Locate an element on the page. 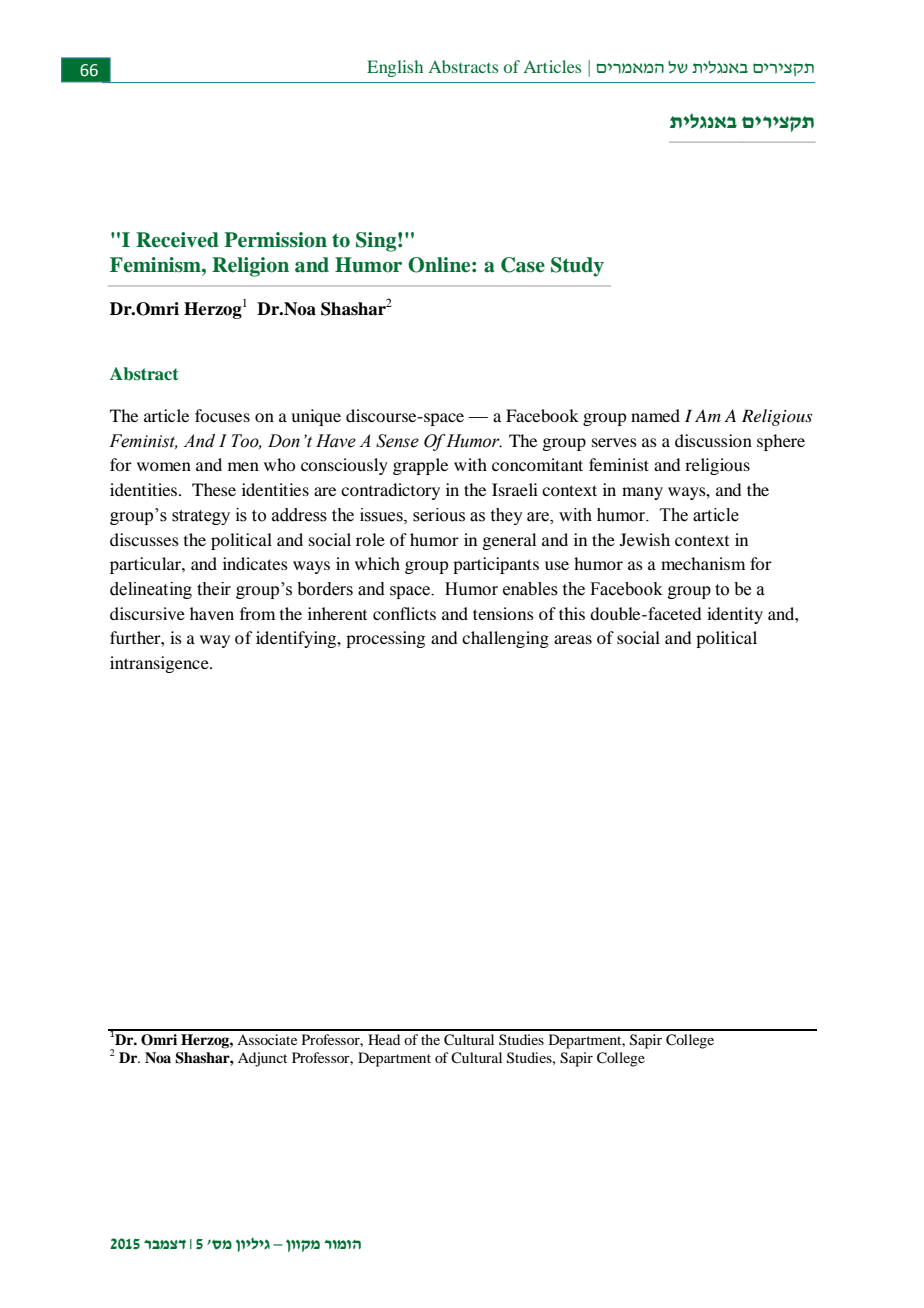  challenging is located at coordinates (505, 639).
